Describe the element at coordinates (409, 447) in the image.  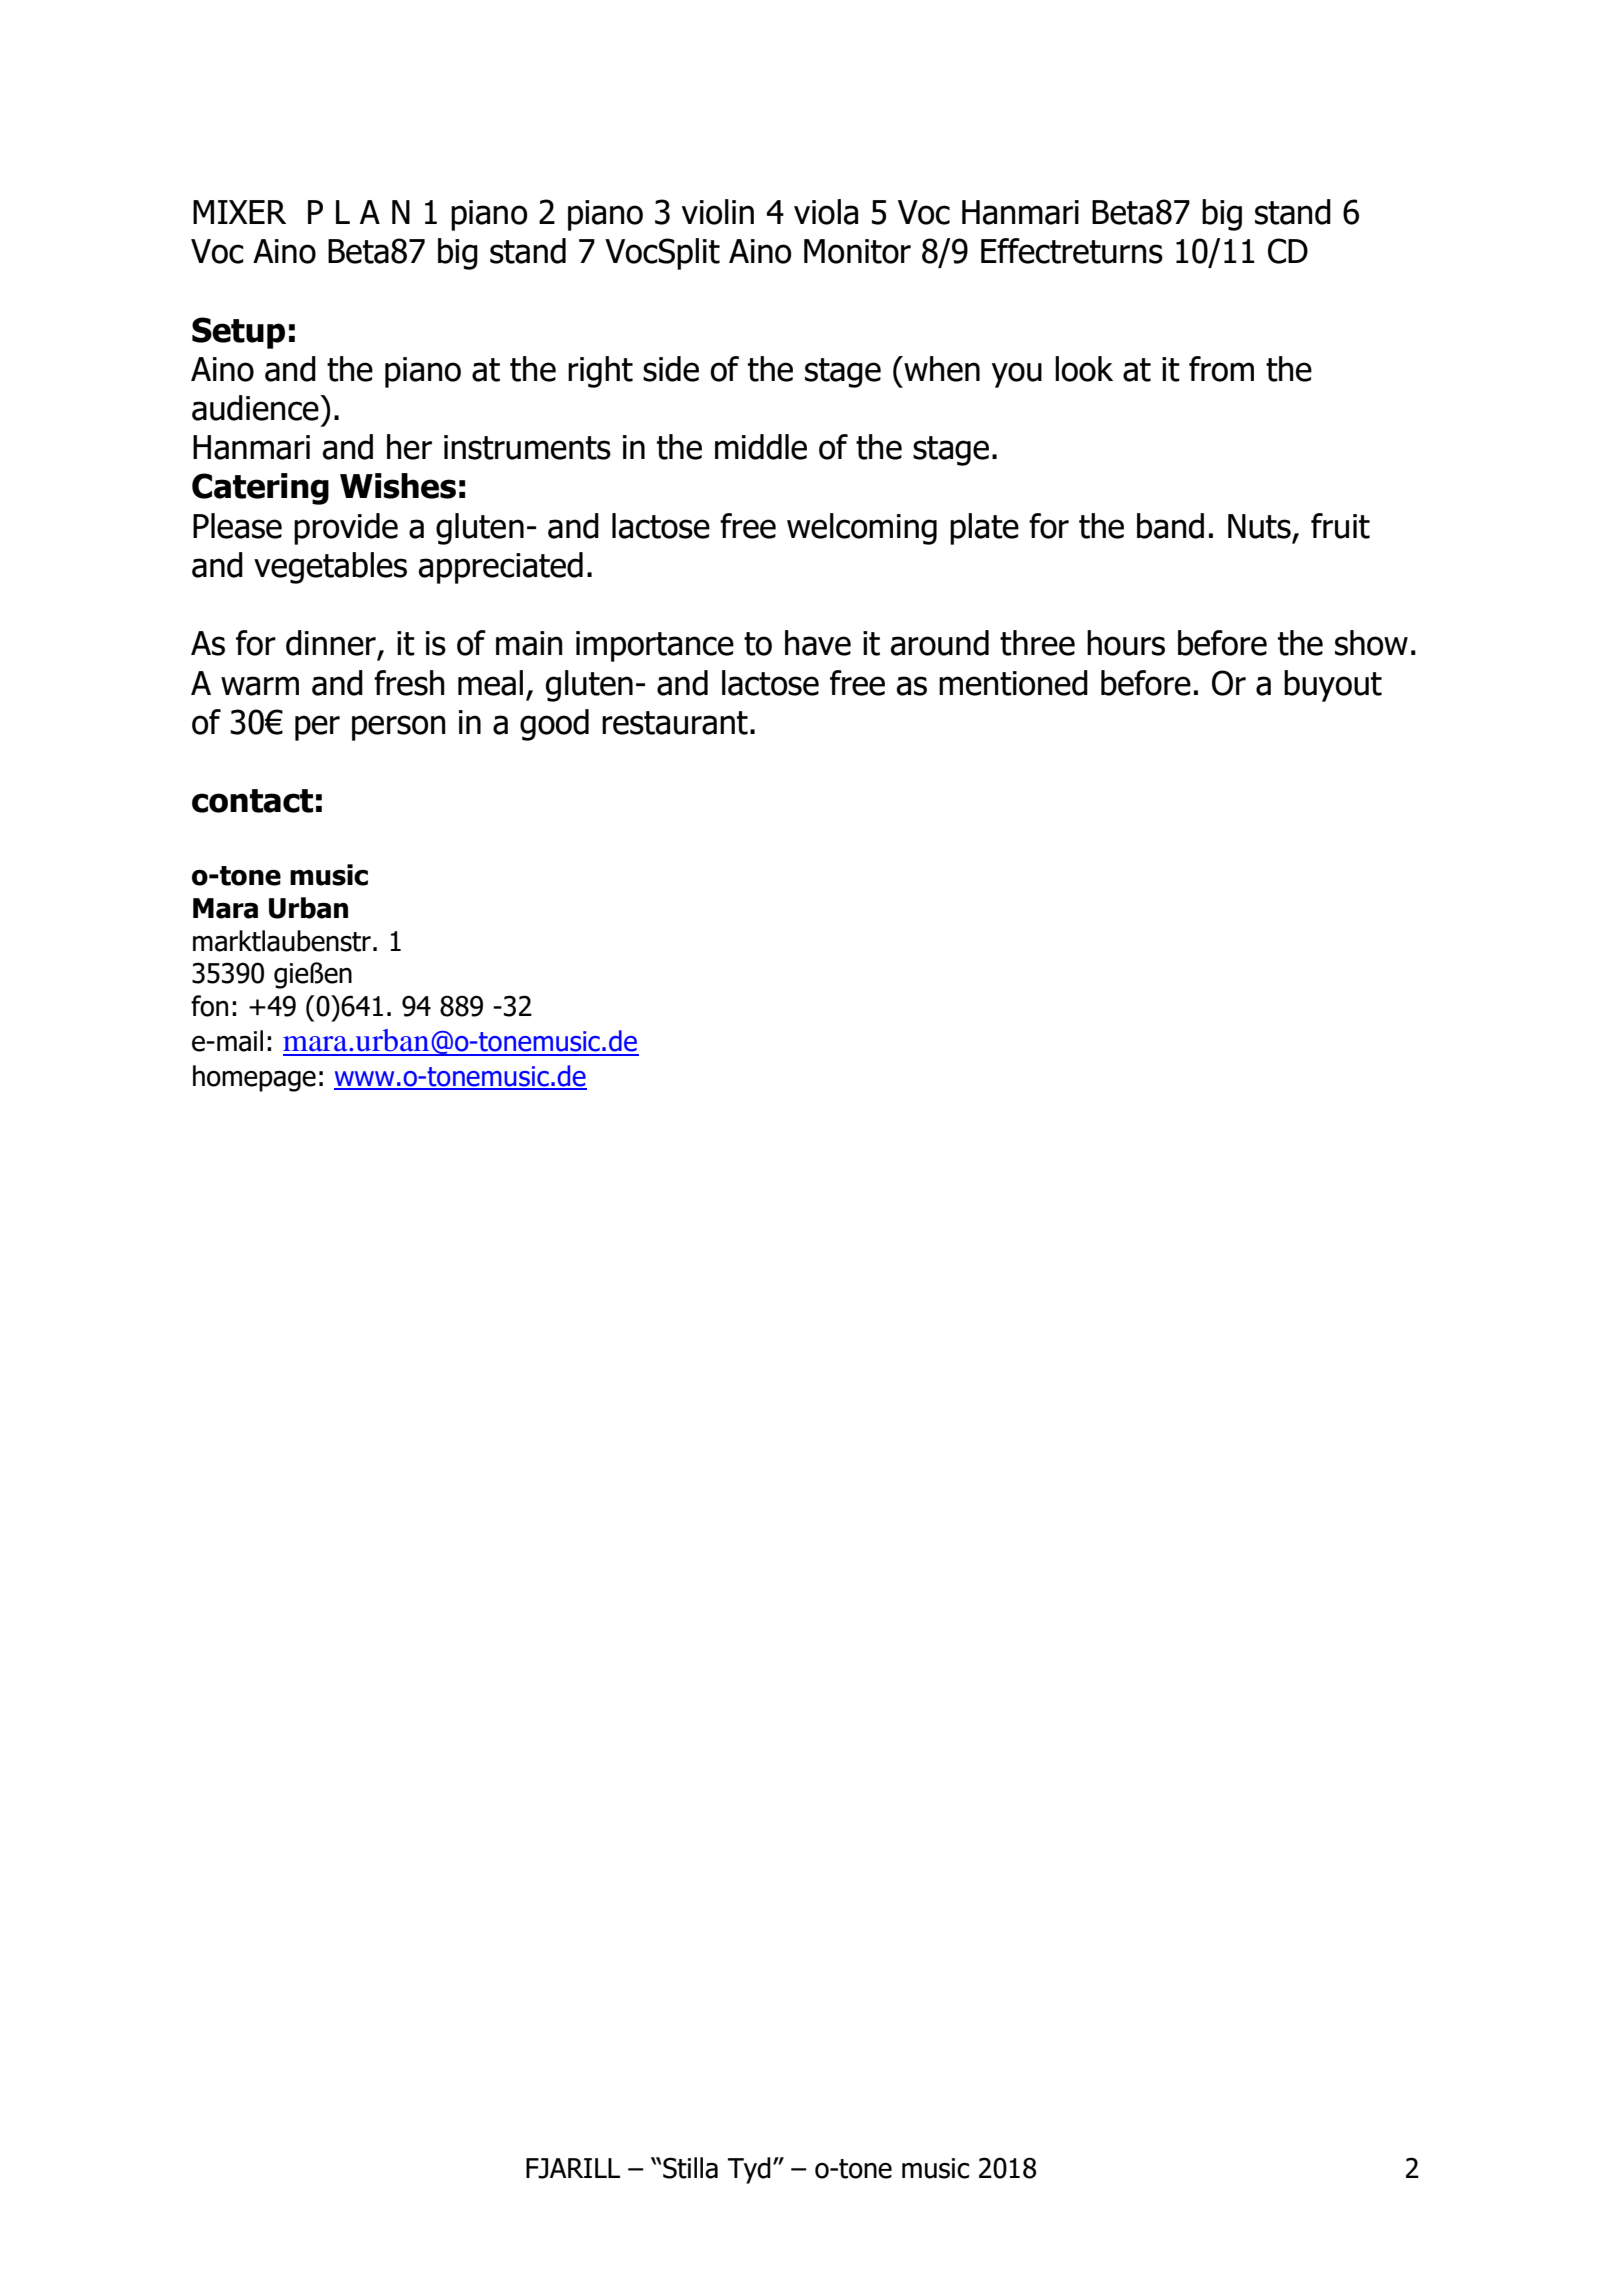
I see `her` at that location.
